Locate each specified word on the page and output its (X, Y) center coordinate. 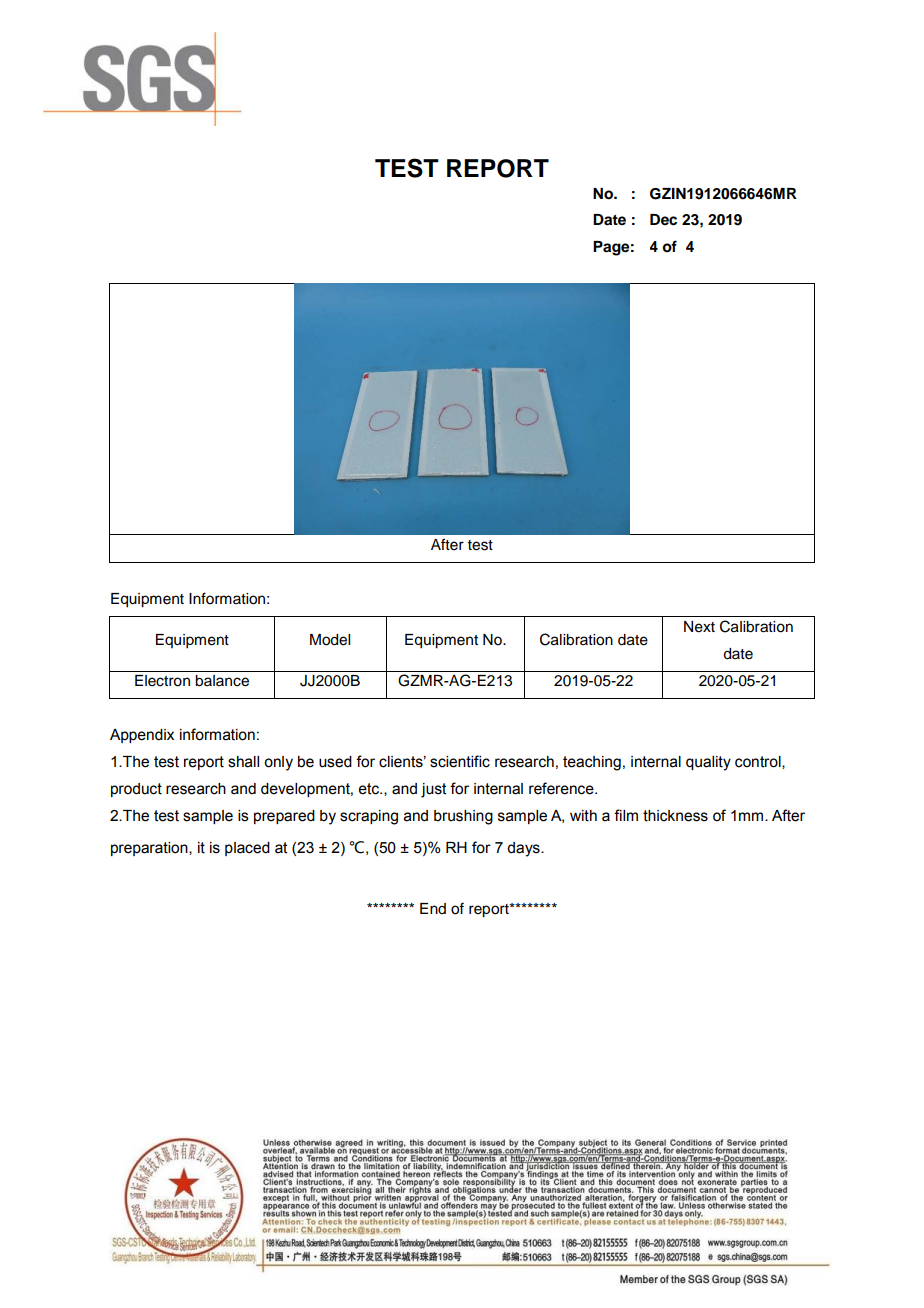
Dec (663, 220)
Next (699, 627)
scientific (460, 761)
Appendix (142, 736)
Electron (162, 681)
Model (330, 640)
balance (222, 681)
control (759, 762)
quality (708, 763)
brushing (463, 817)
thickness (675, 816)
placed (247, 849)
